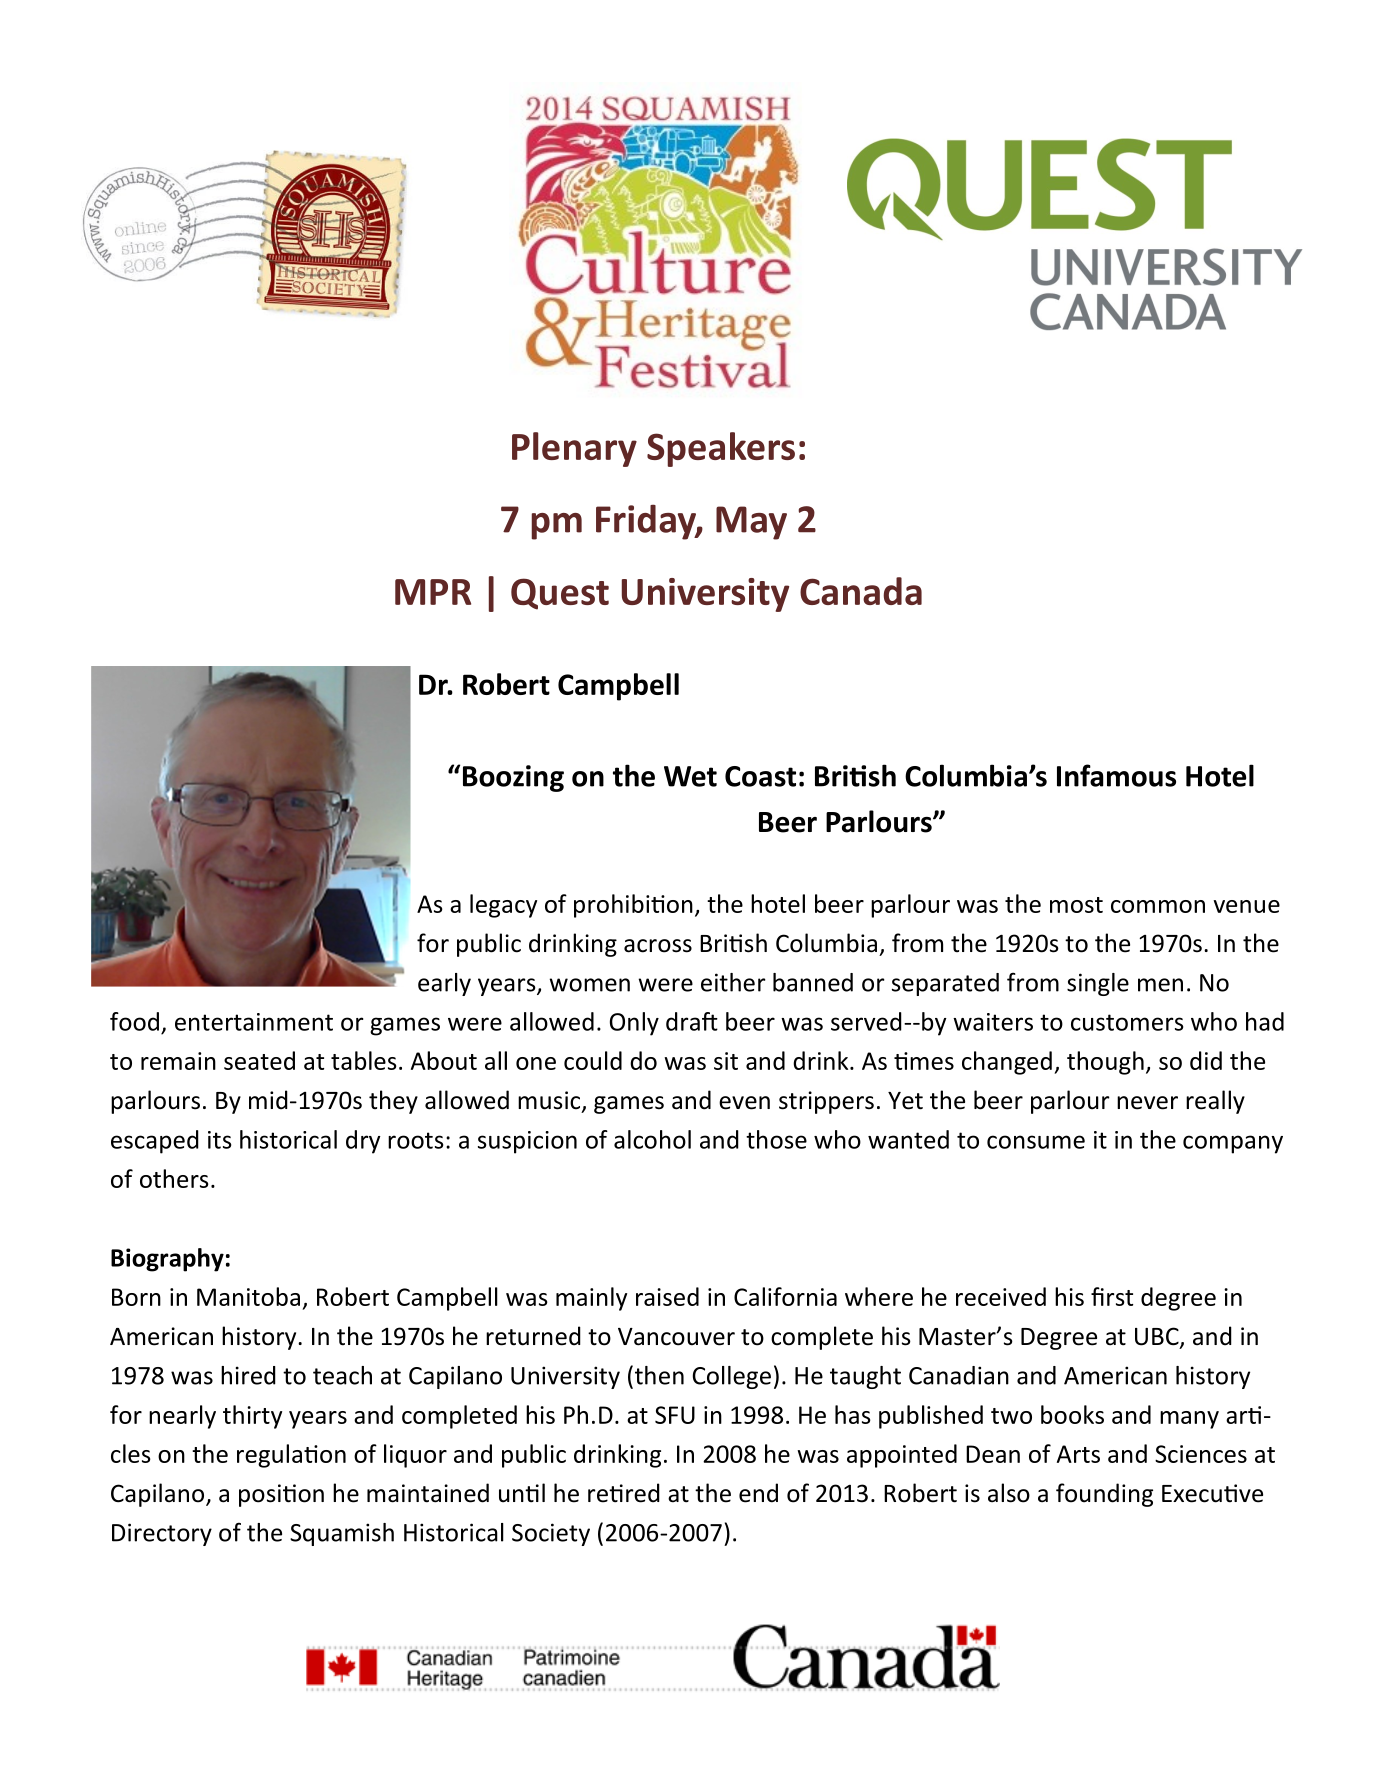  Describe the element at coordinates (667, 1296) in the screenshot. I see `raised` at that location.
